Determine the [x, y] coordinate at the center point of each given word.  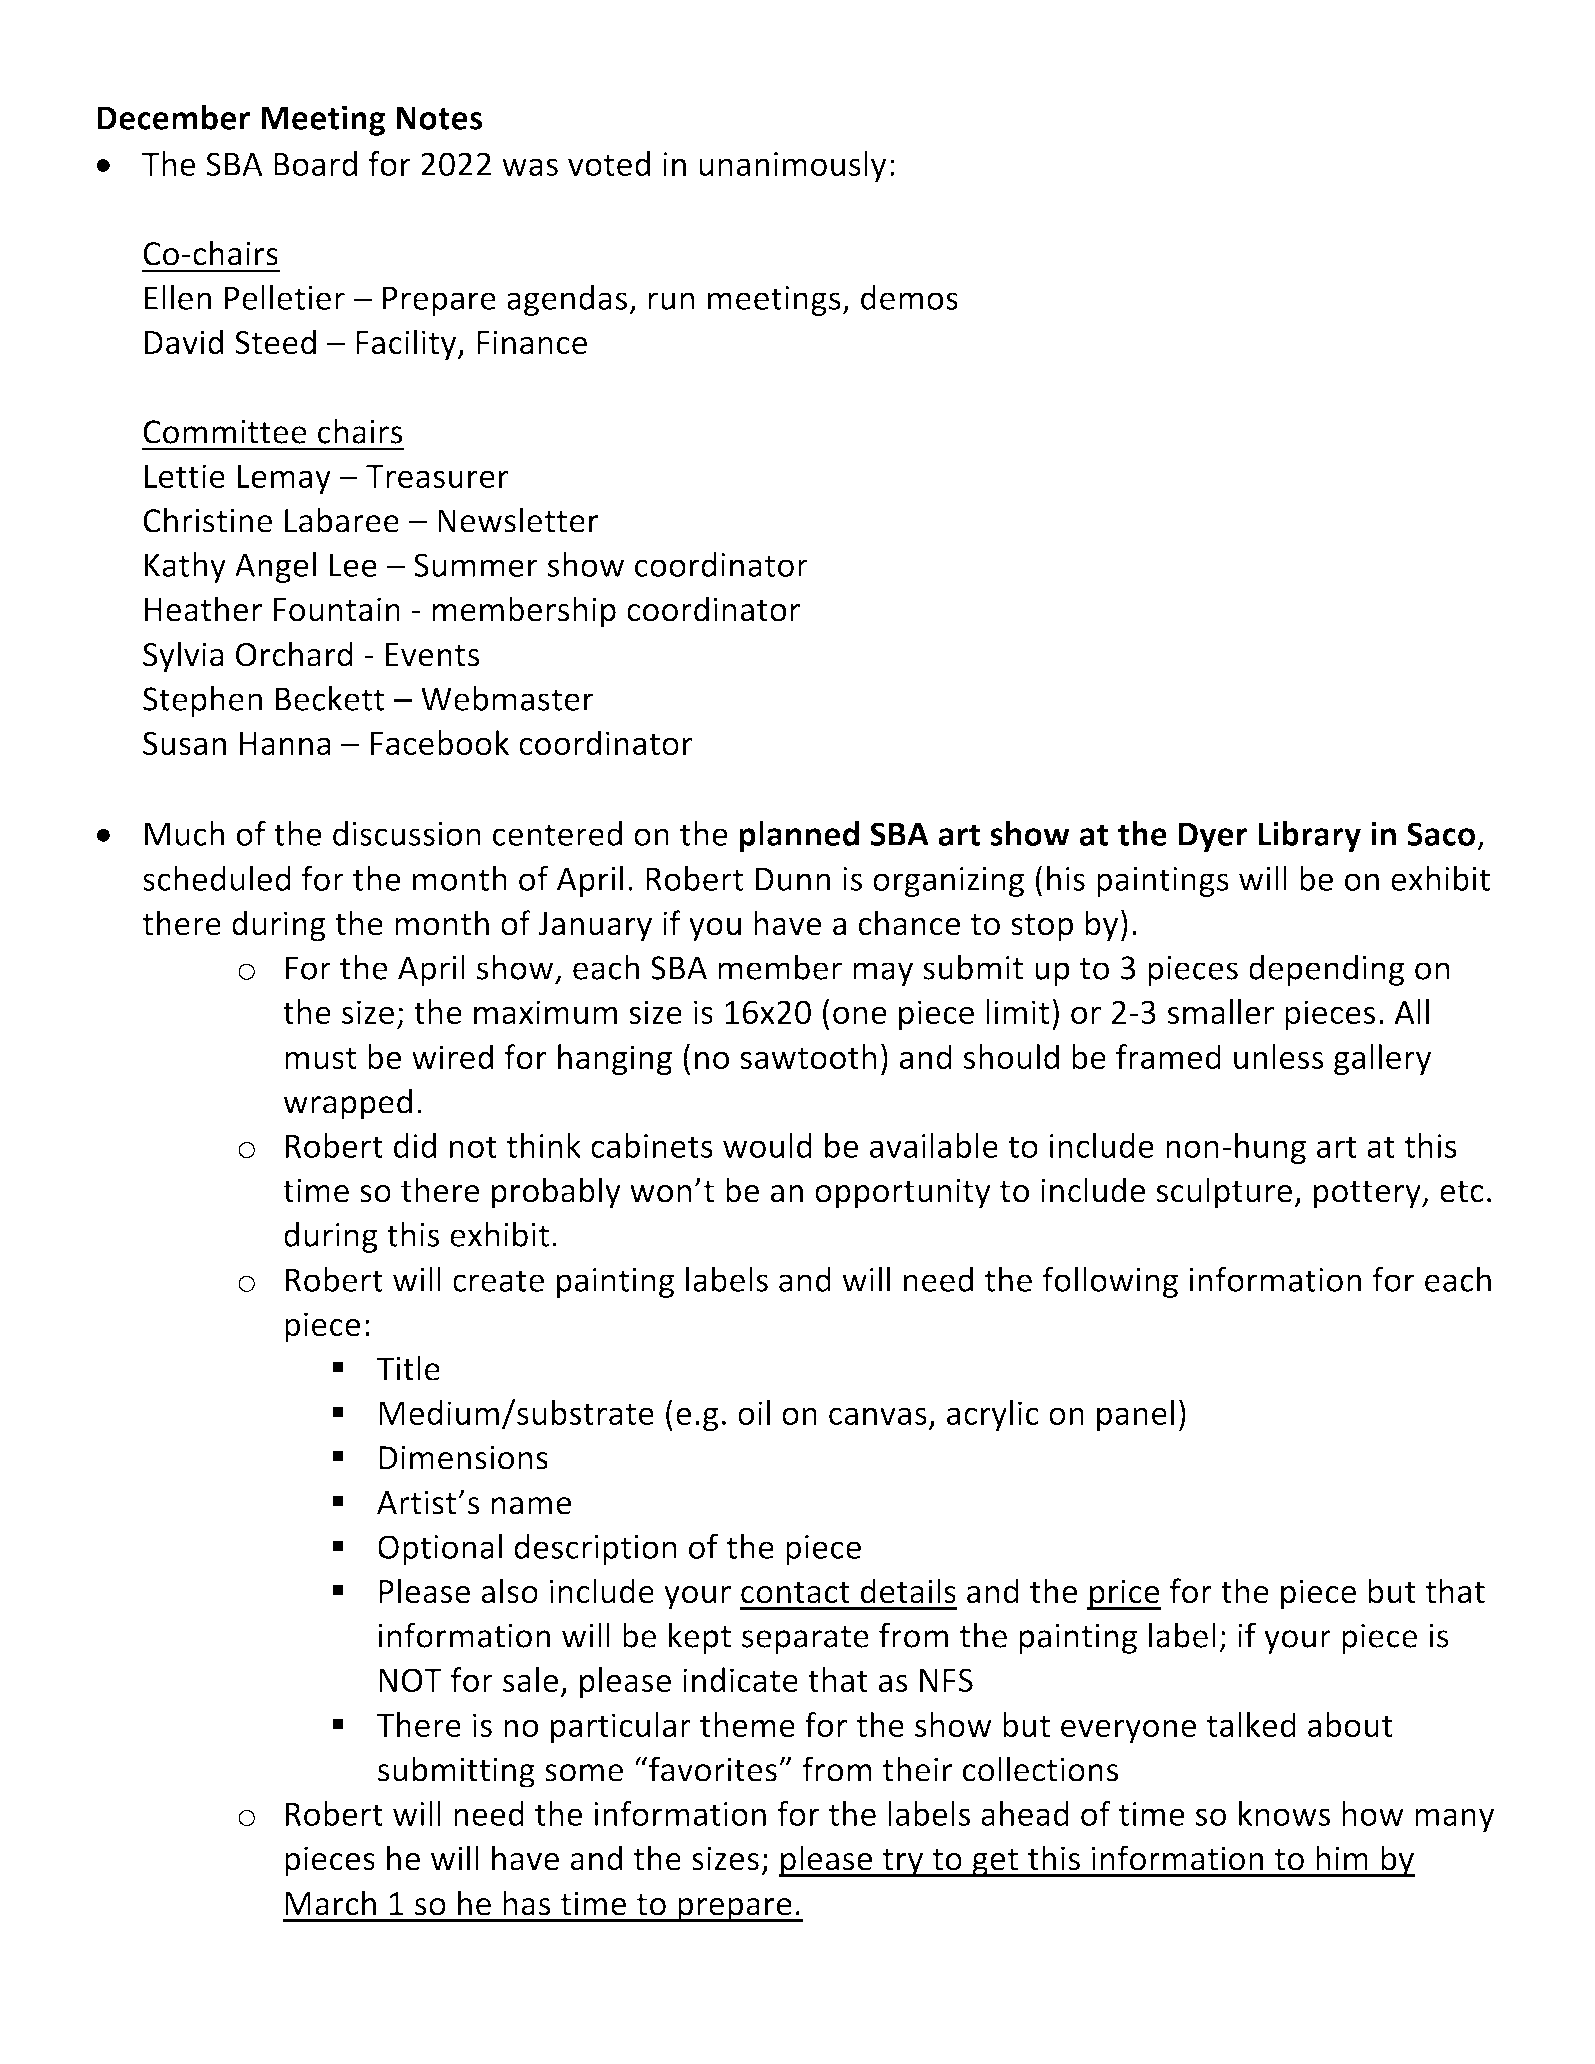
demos [909, 297]
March [330, 1903]
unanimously [792, 166]
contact [795, 1593]
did [415, 1145]
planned [799, 836]
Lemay [284, 480]
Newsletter [518, 520]
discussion [407, 833]
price [1124, 1594]
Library [1309, 836]
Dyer [1213, 837]
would [767, 1145]
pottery [1368, 1195]
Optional [440, 1549]
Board [315, 163]
